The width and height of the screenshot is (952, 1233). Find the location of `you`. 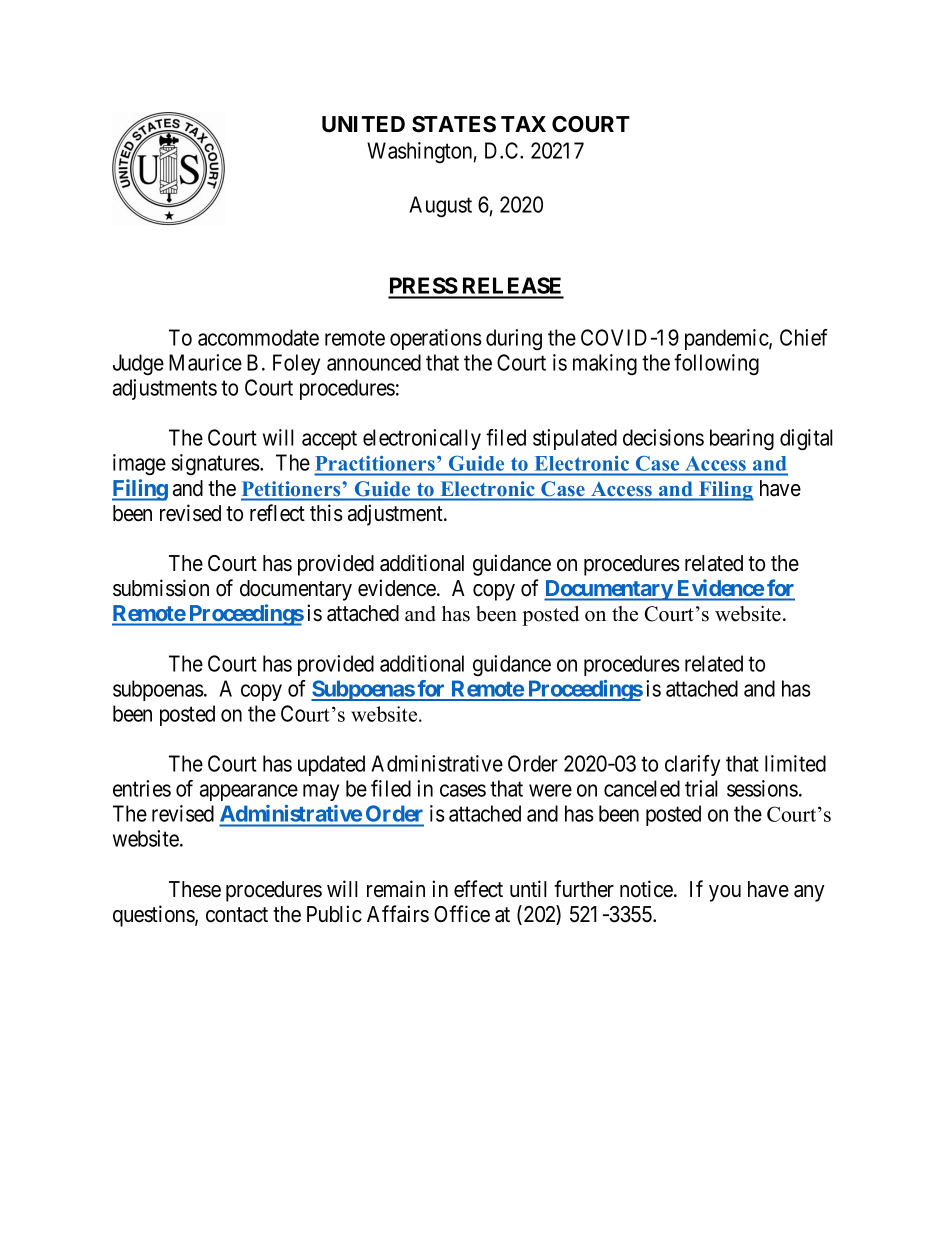

you is located at coordinates (725, 893).
